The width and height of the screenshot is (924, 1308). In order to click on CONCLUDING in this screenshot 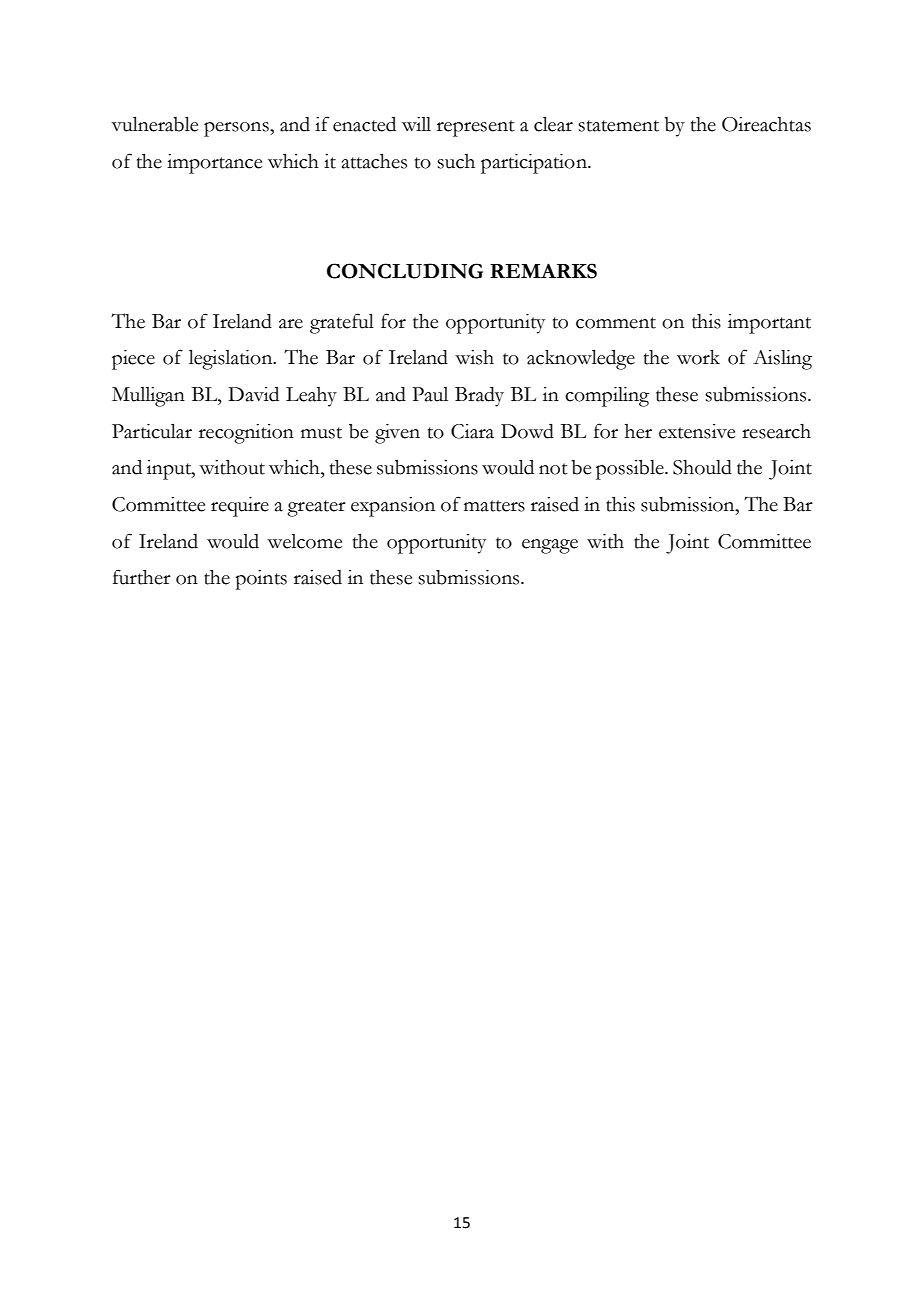, I will do `click(405, 271)`.
